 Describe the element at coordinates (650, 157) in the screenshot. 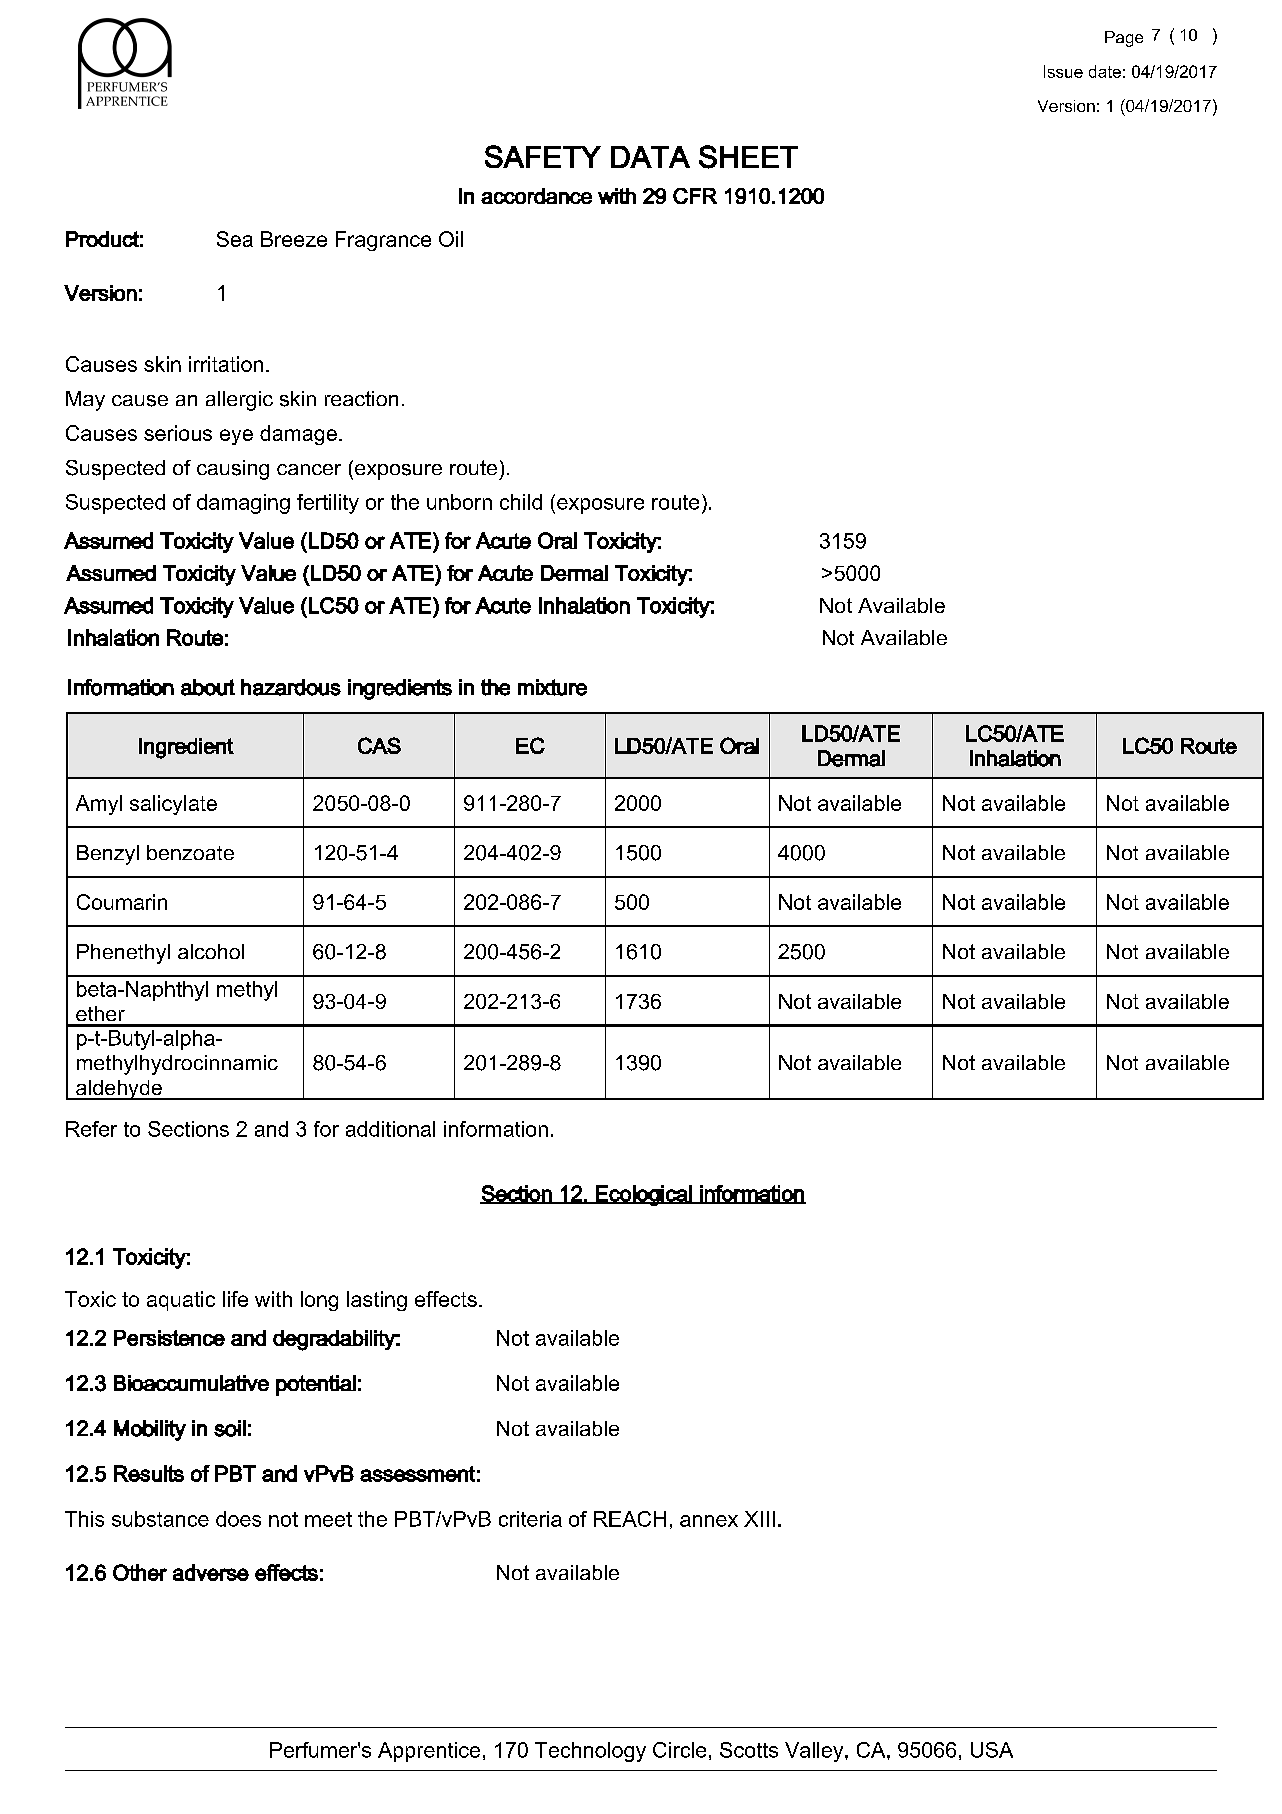

I see `DATA` at that location.
